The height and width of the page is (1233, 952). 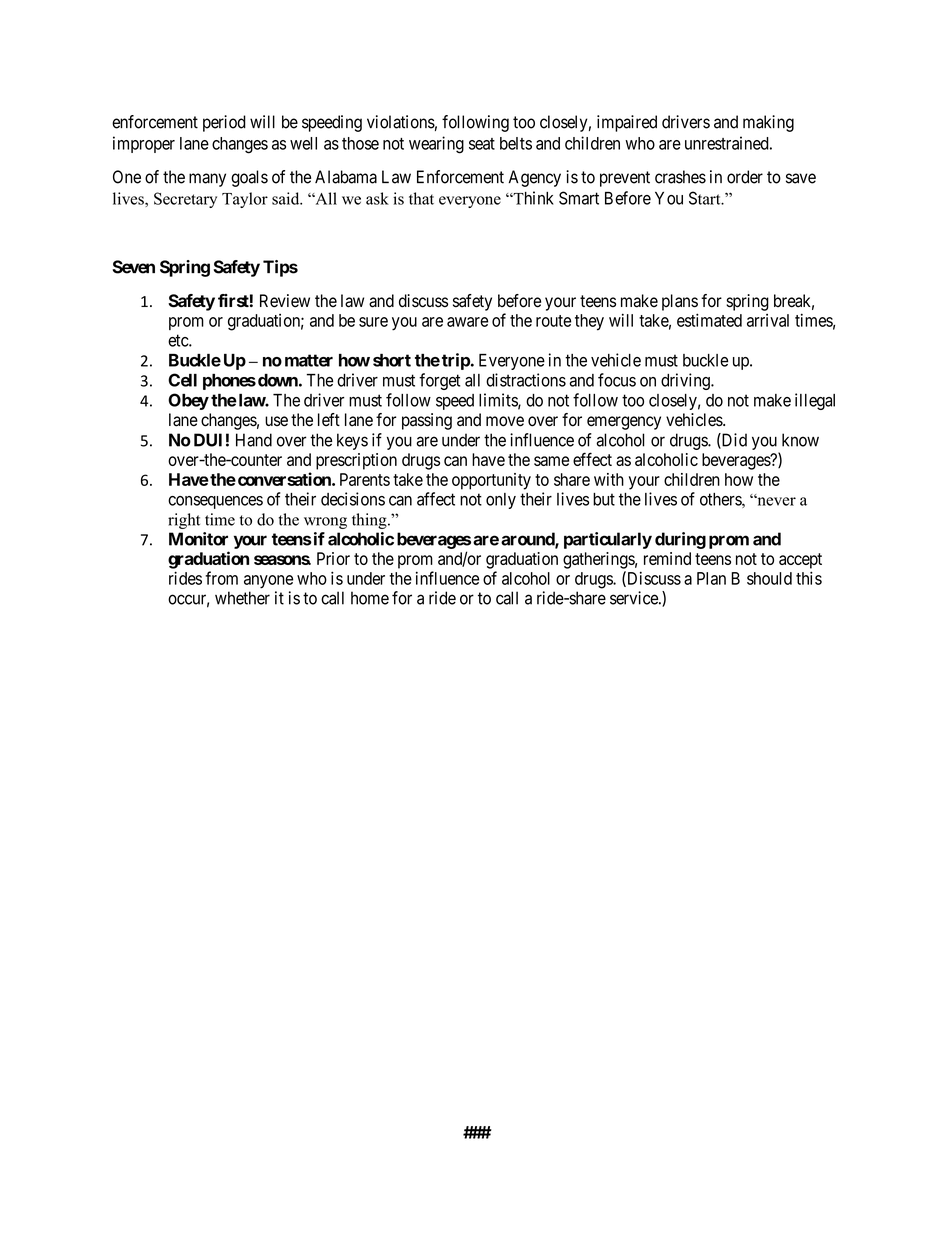 I want to click on estimated, so click(x=709, y=320).
